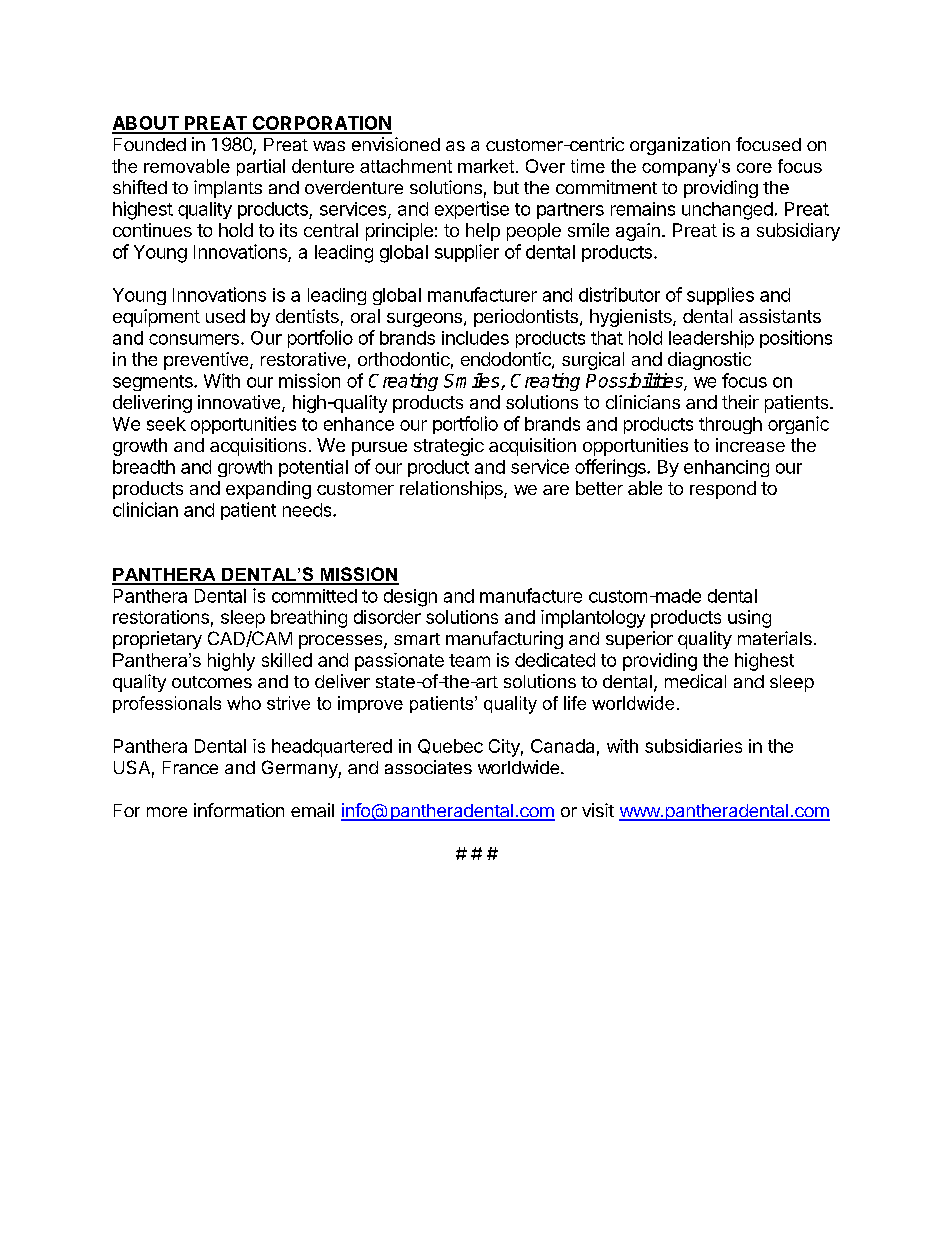  What do you see at coordinates (754, 168) in the image?
I see `core` at bounding box center [754, 168].
